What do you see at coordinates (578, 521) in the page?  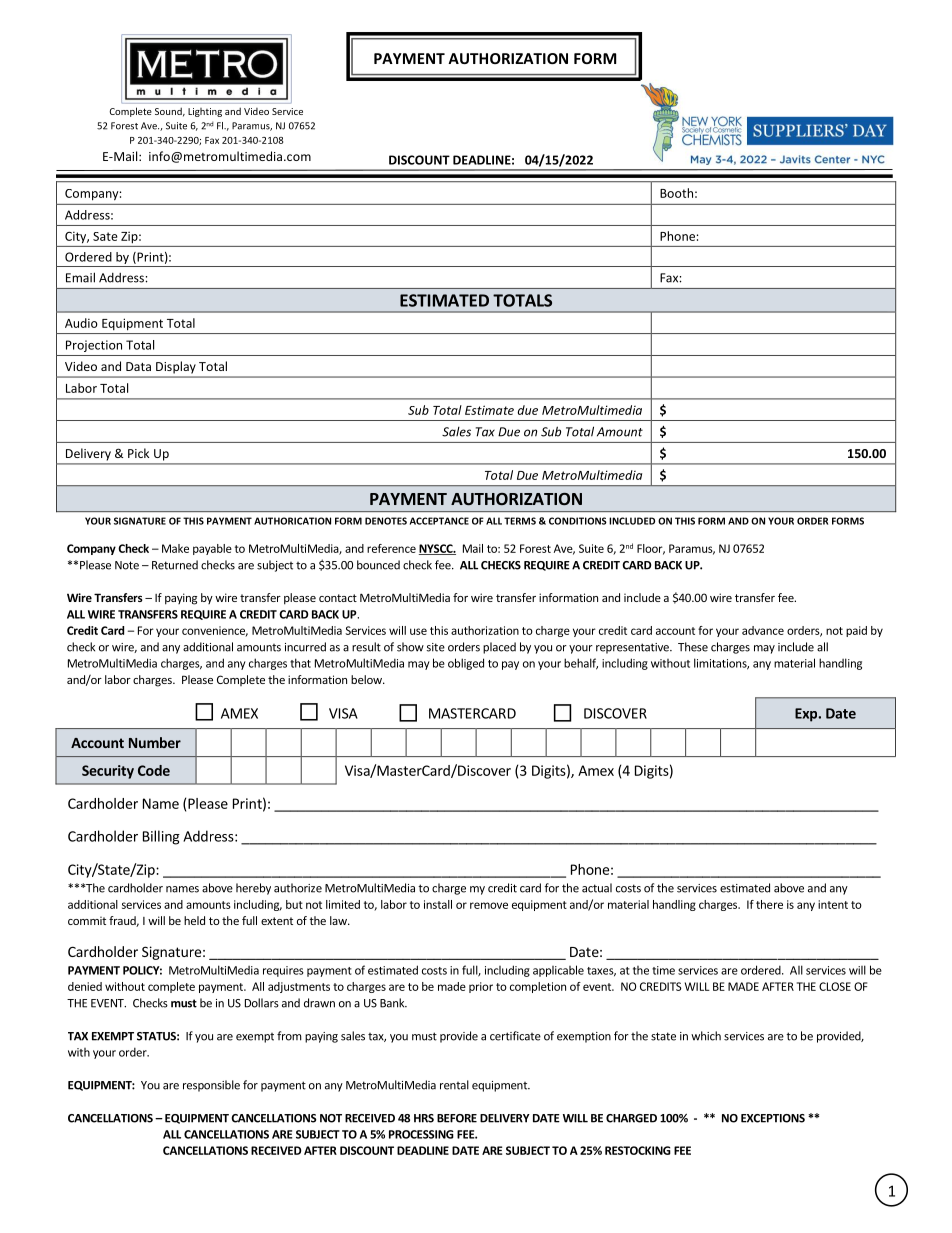 I see `CONDITIONS` at bounding box center [578, 521].
